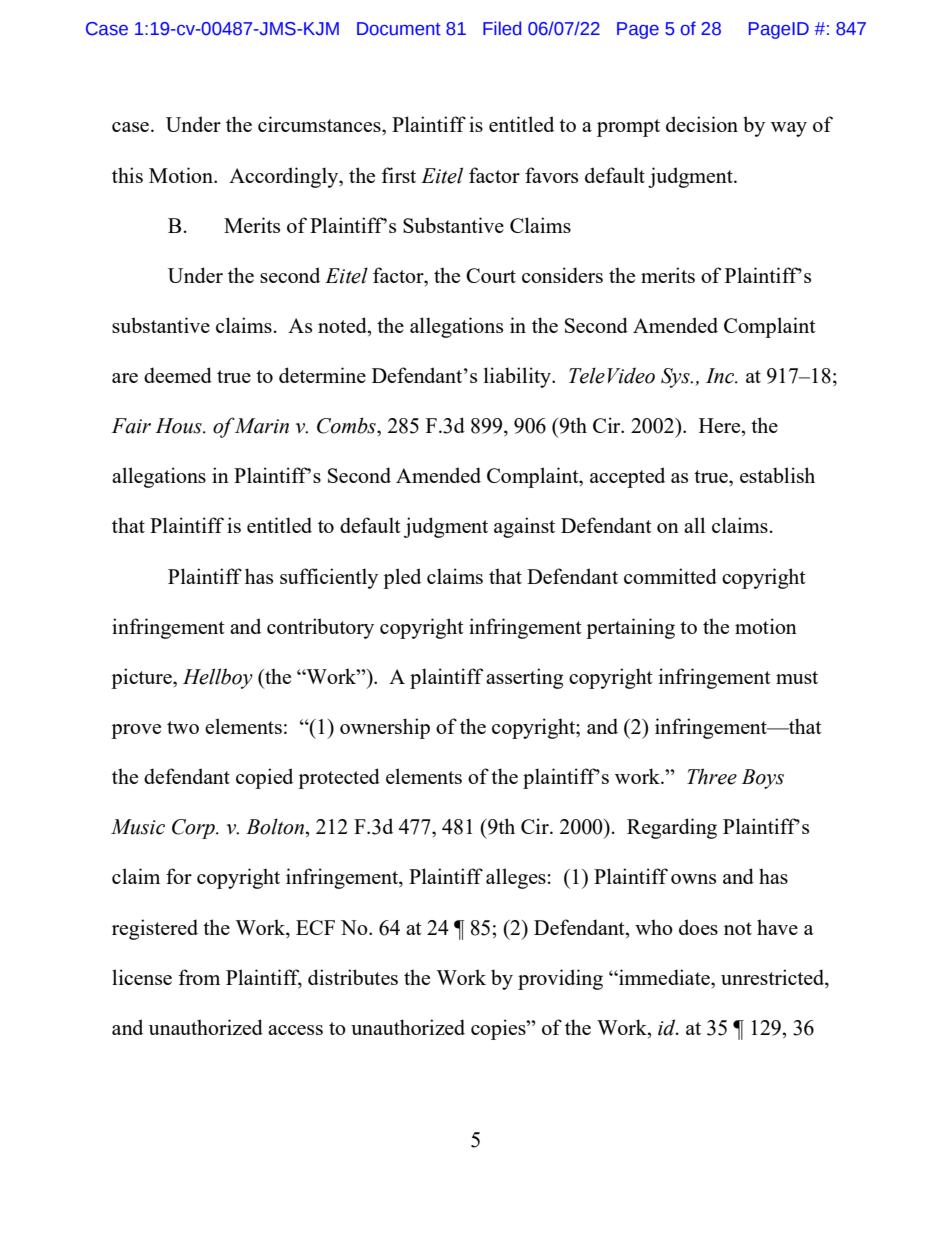 Image resolution: width=952 pixels, height=1233 pixels. I want to click on liability, so click(518, 377).
